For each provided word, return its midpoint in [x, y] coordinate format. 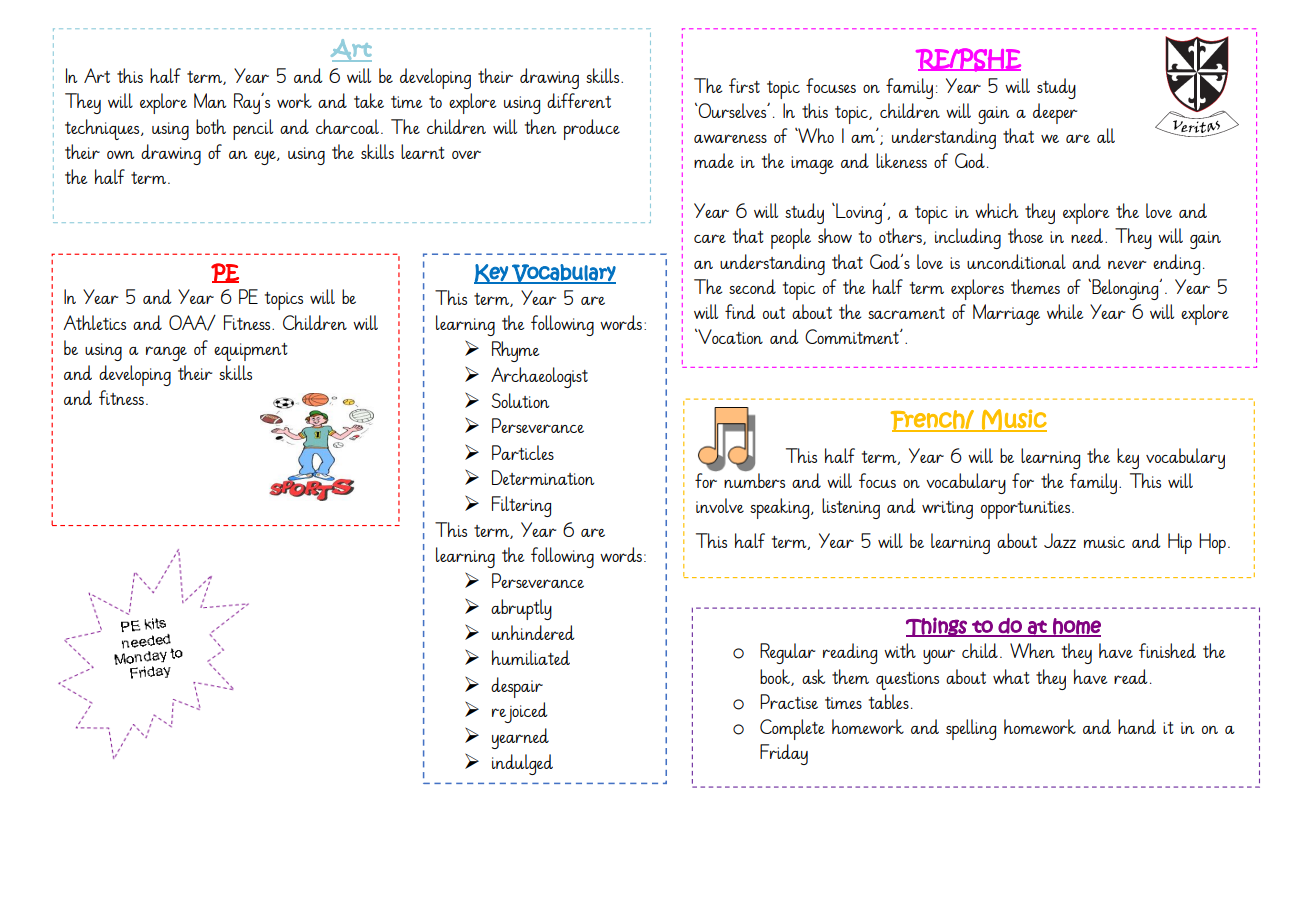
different [579, 100]
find [740, 311]
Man [210, 100]
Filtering [521, 506]
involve [720, 505]
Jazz [1060, 540]
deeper [1055, 113]
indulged [522, 764]
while [1065, 311]
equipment [251, 352]
